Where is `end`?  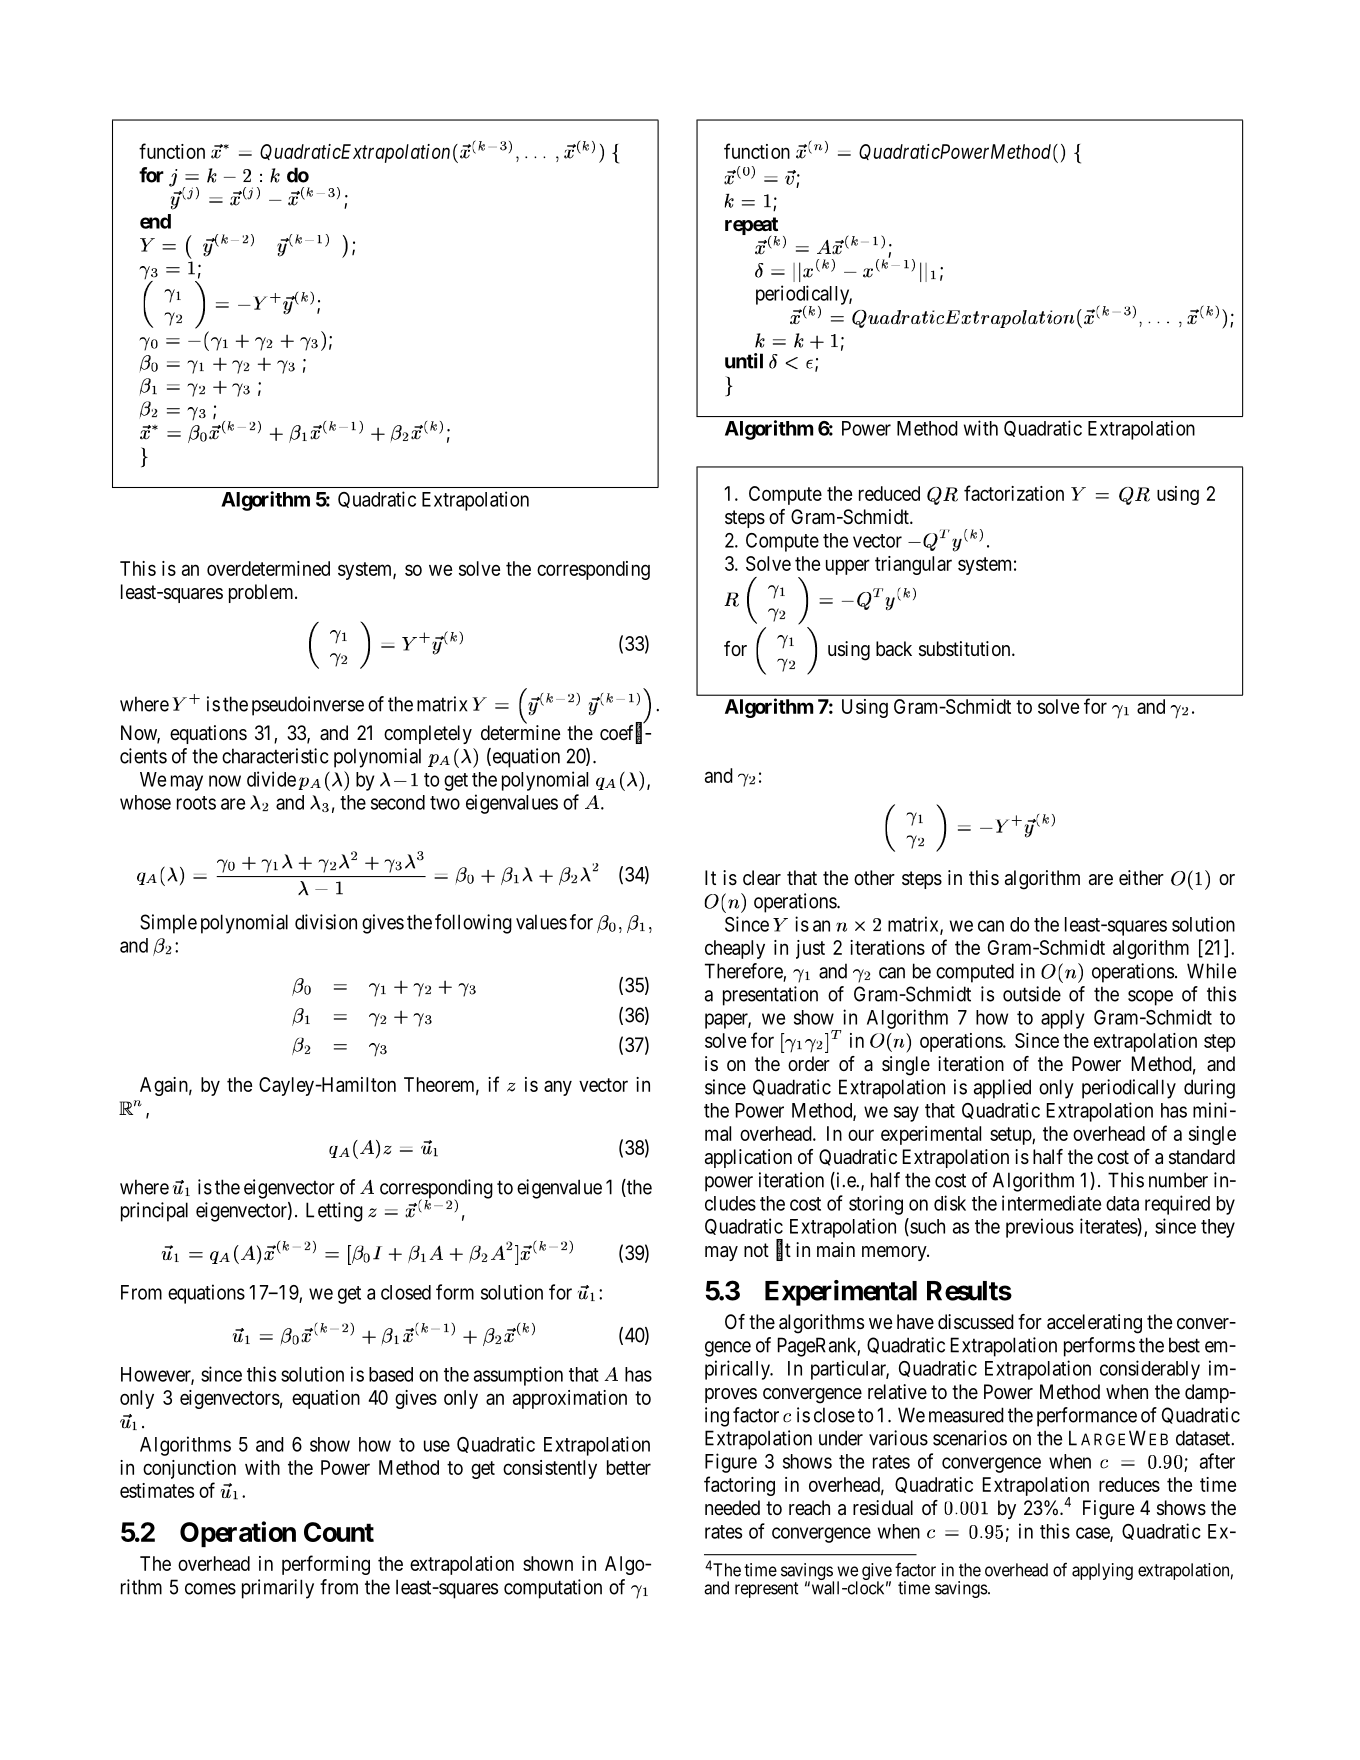
end is located at coordinates (155, 221).
